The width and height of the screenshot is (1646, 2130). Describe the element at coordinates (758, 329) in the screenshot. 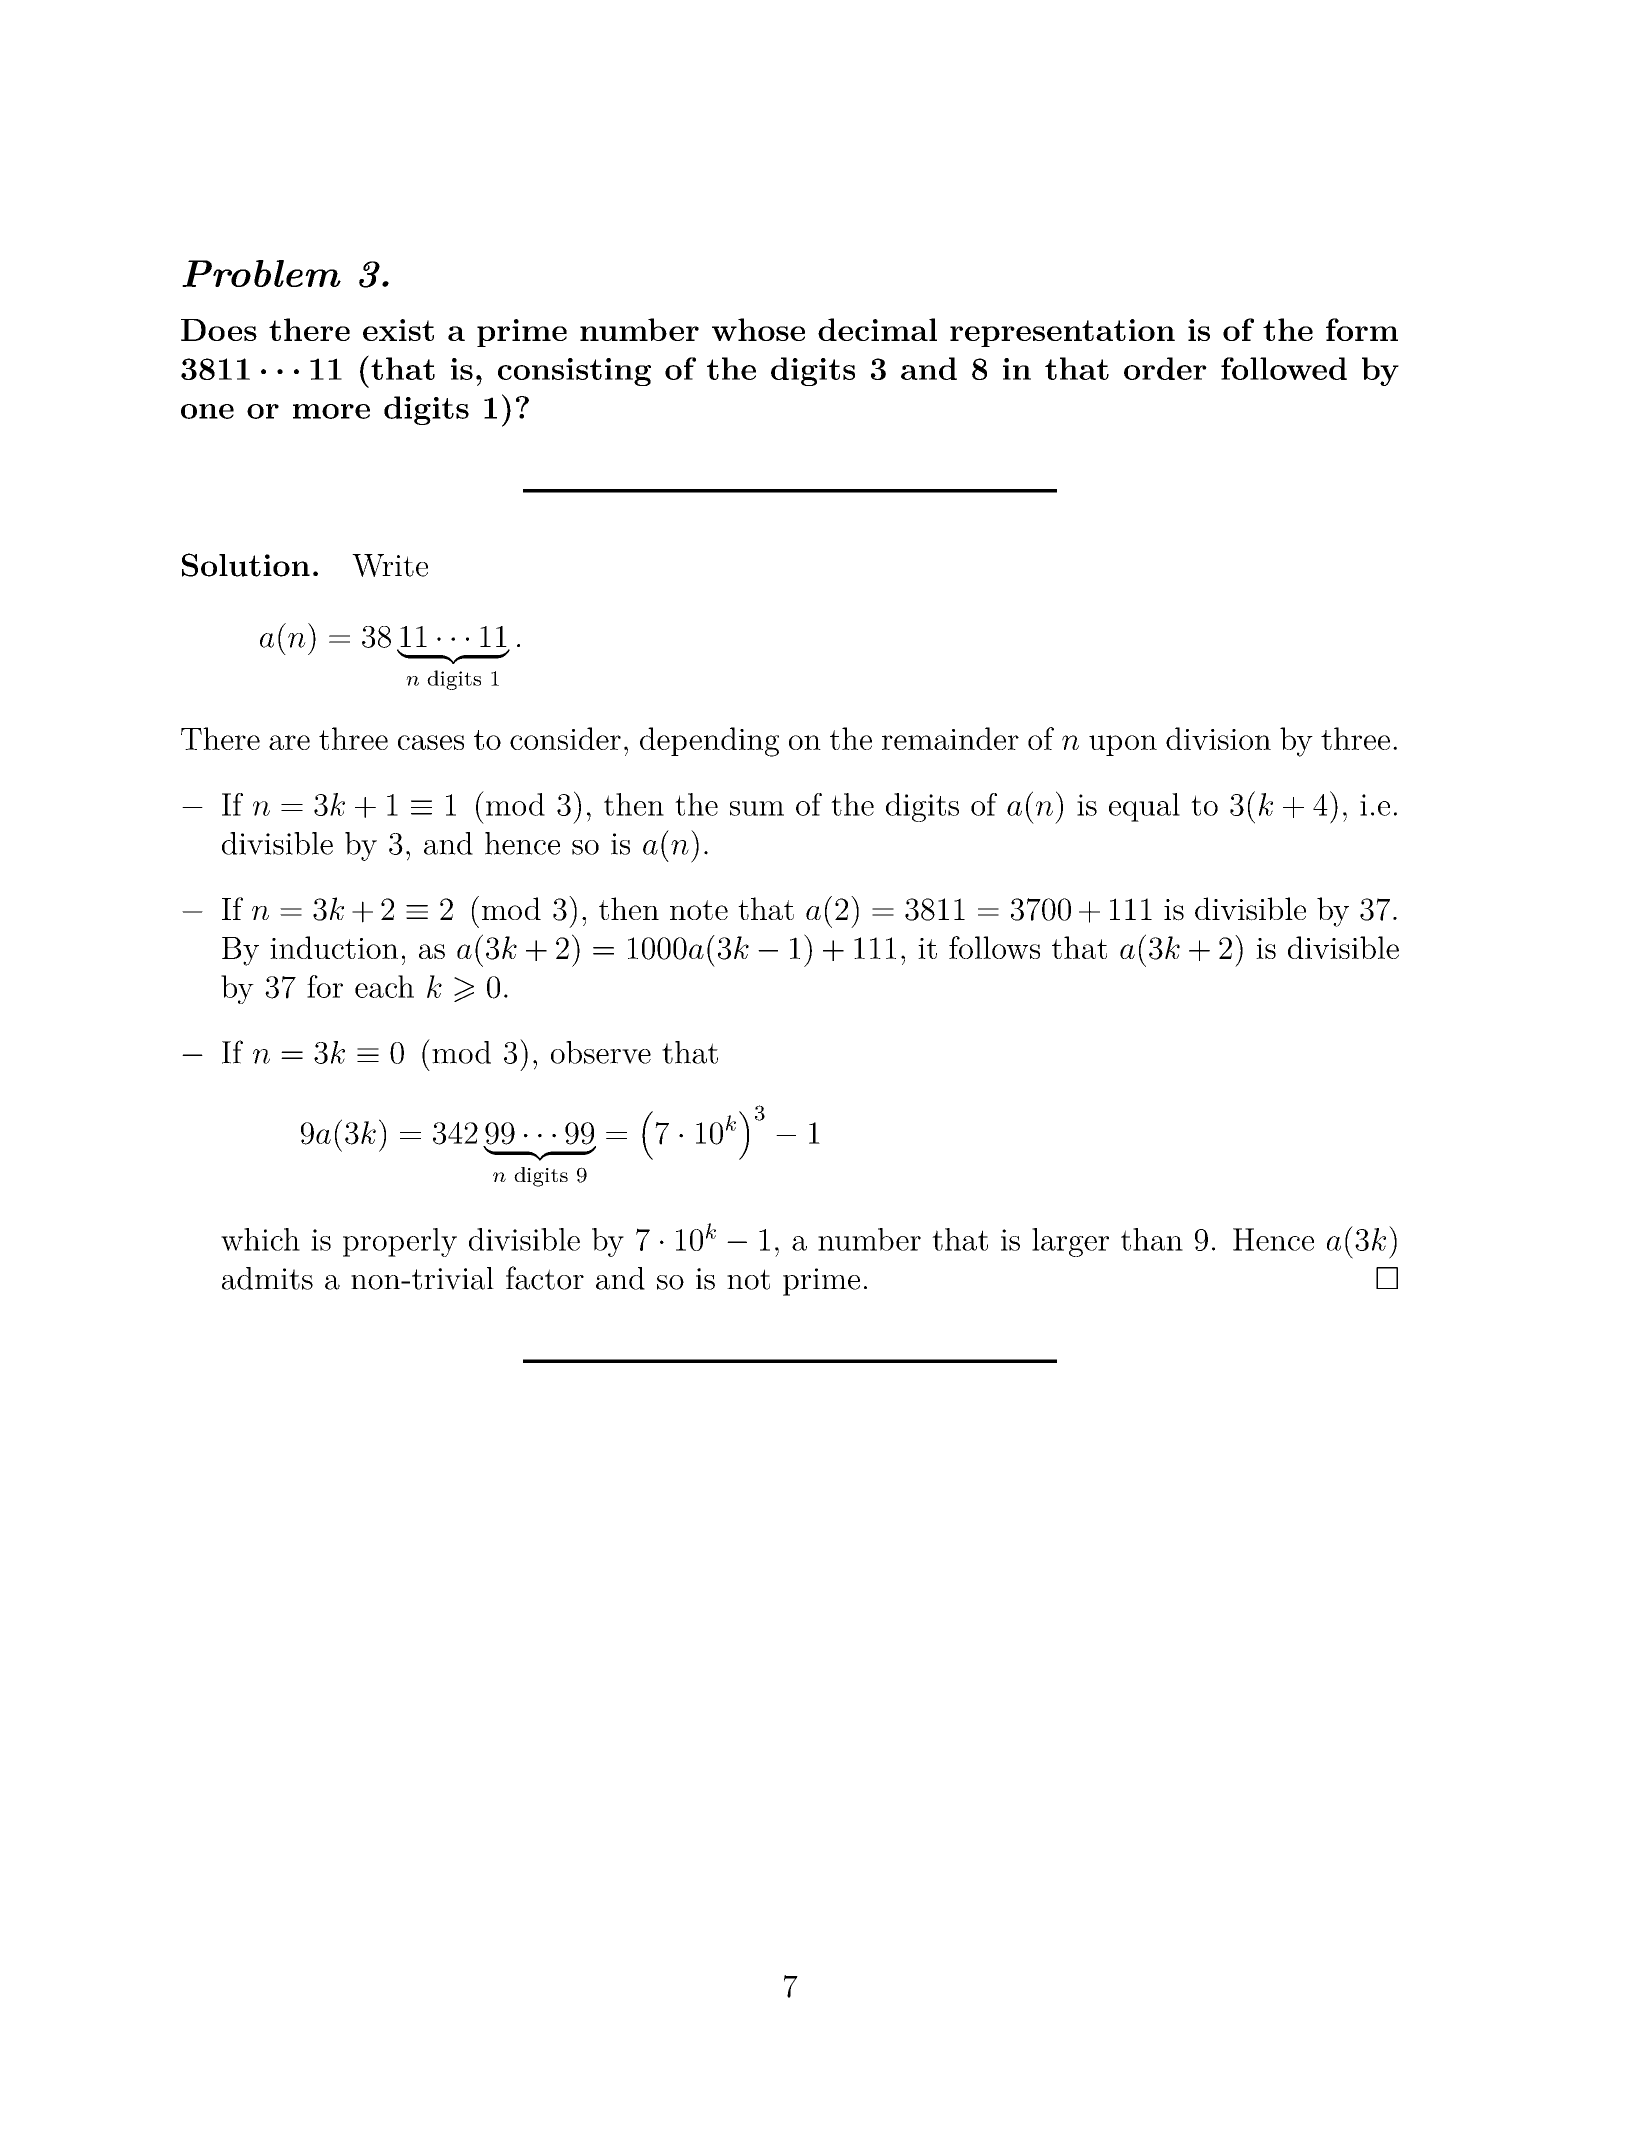

I see `whose` at that location.
